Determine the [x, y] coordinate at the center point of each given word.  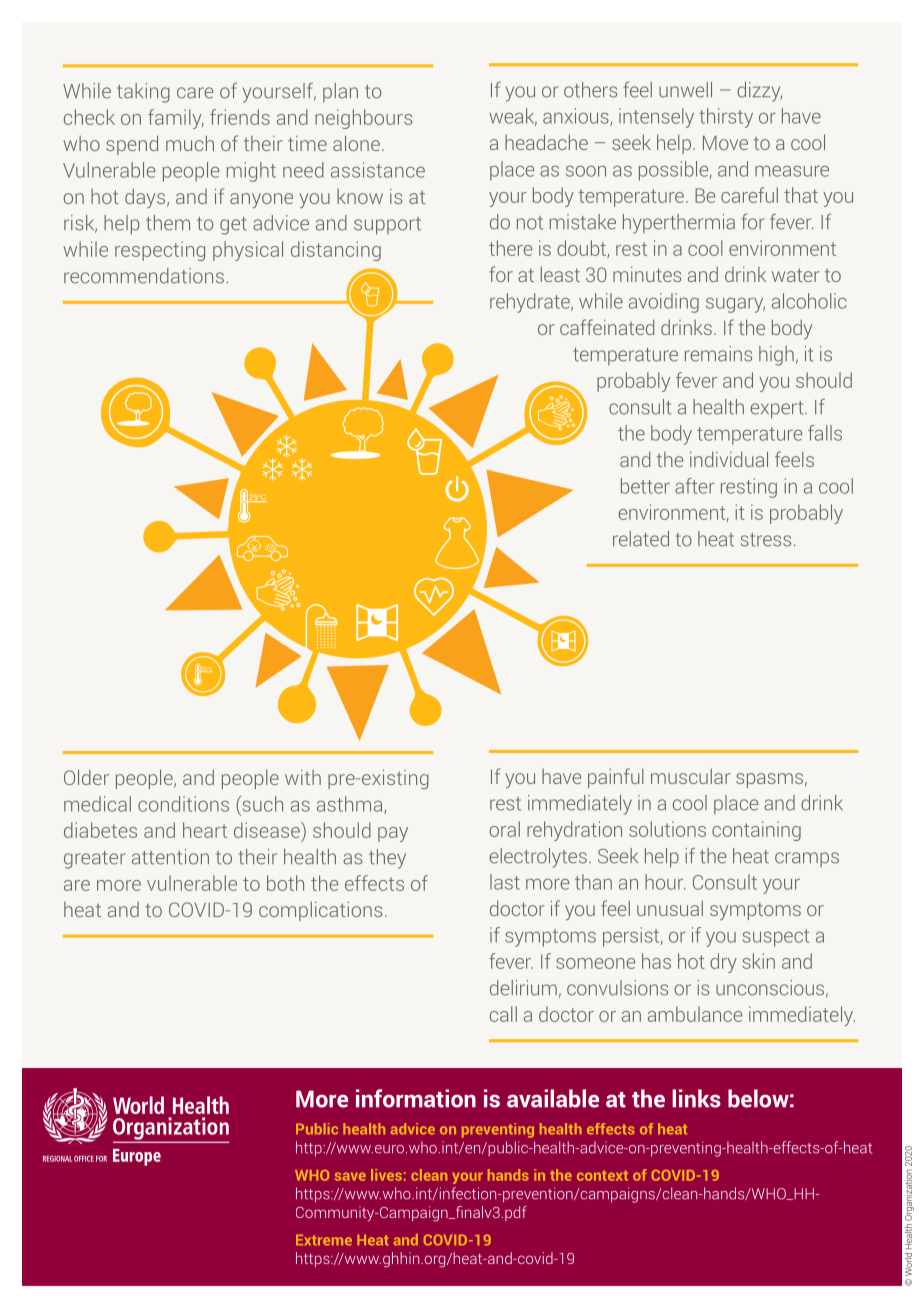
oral [504, 829]
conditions [183, 804]
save [350, 1177]
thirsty [726, 118]
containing [756, 831]
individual [729, 459]
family [176, 119]
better [645, 486]
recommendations [144, 276]
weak [513, 117]
